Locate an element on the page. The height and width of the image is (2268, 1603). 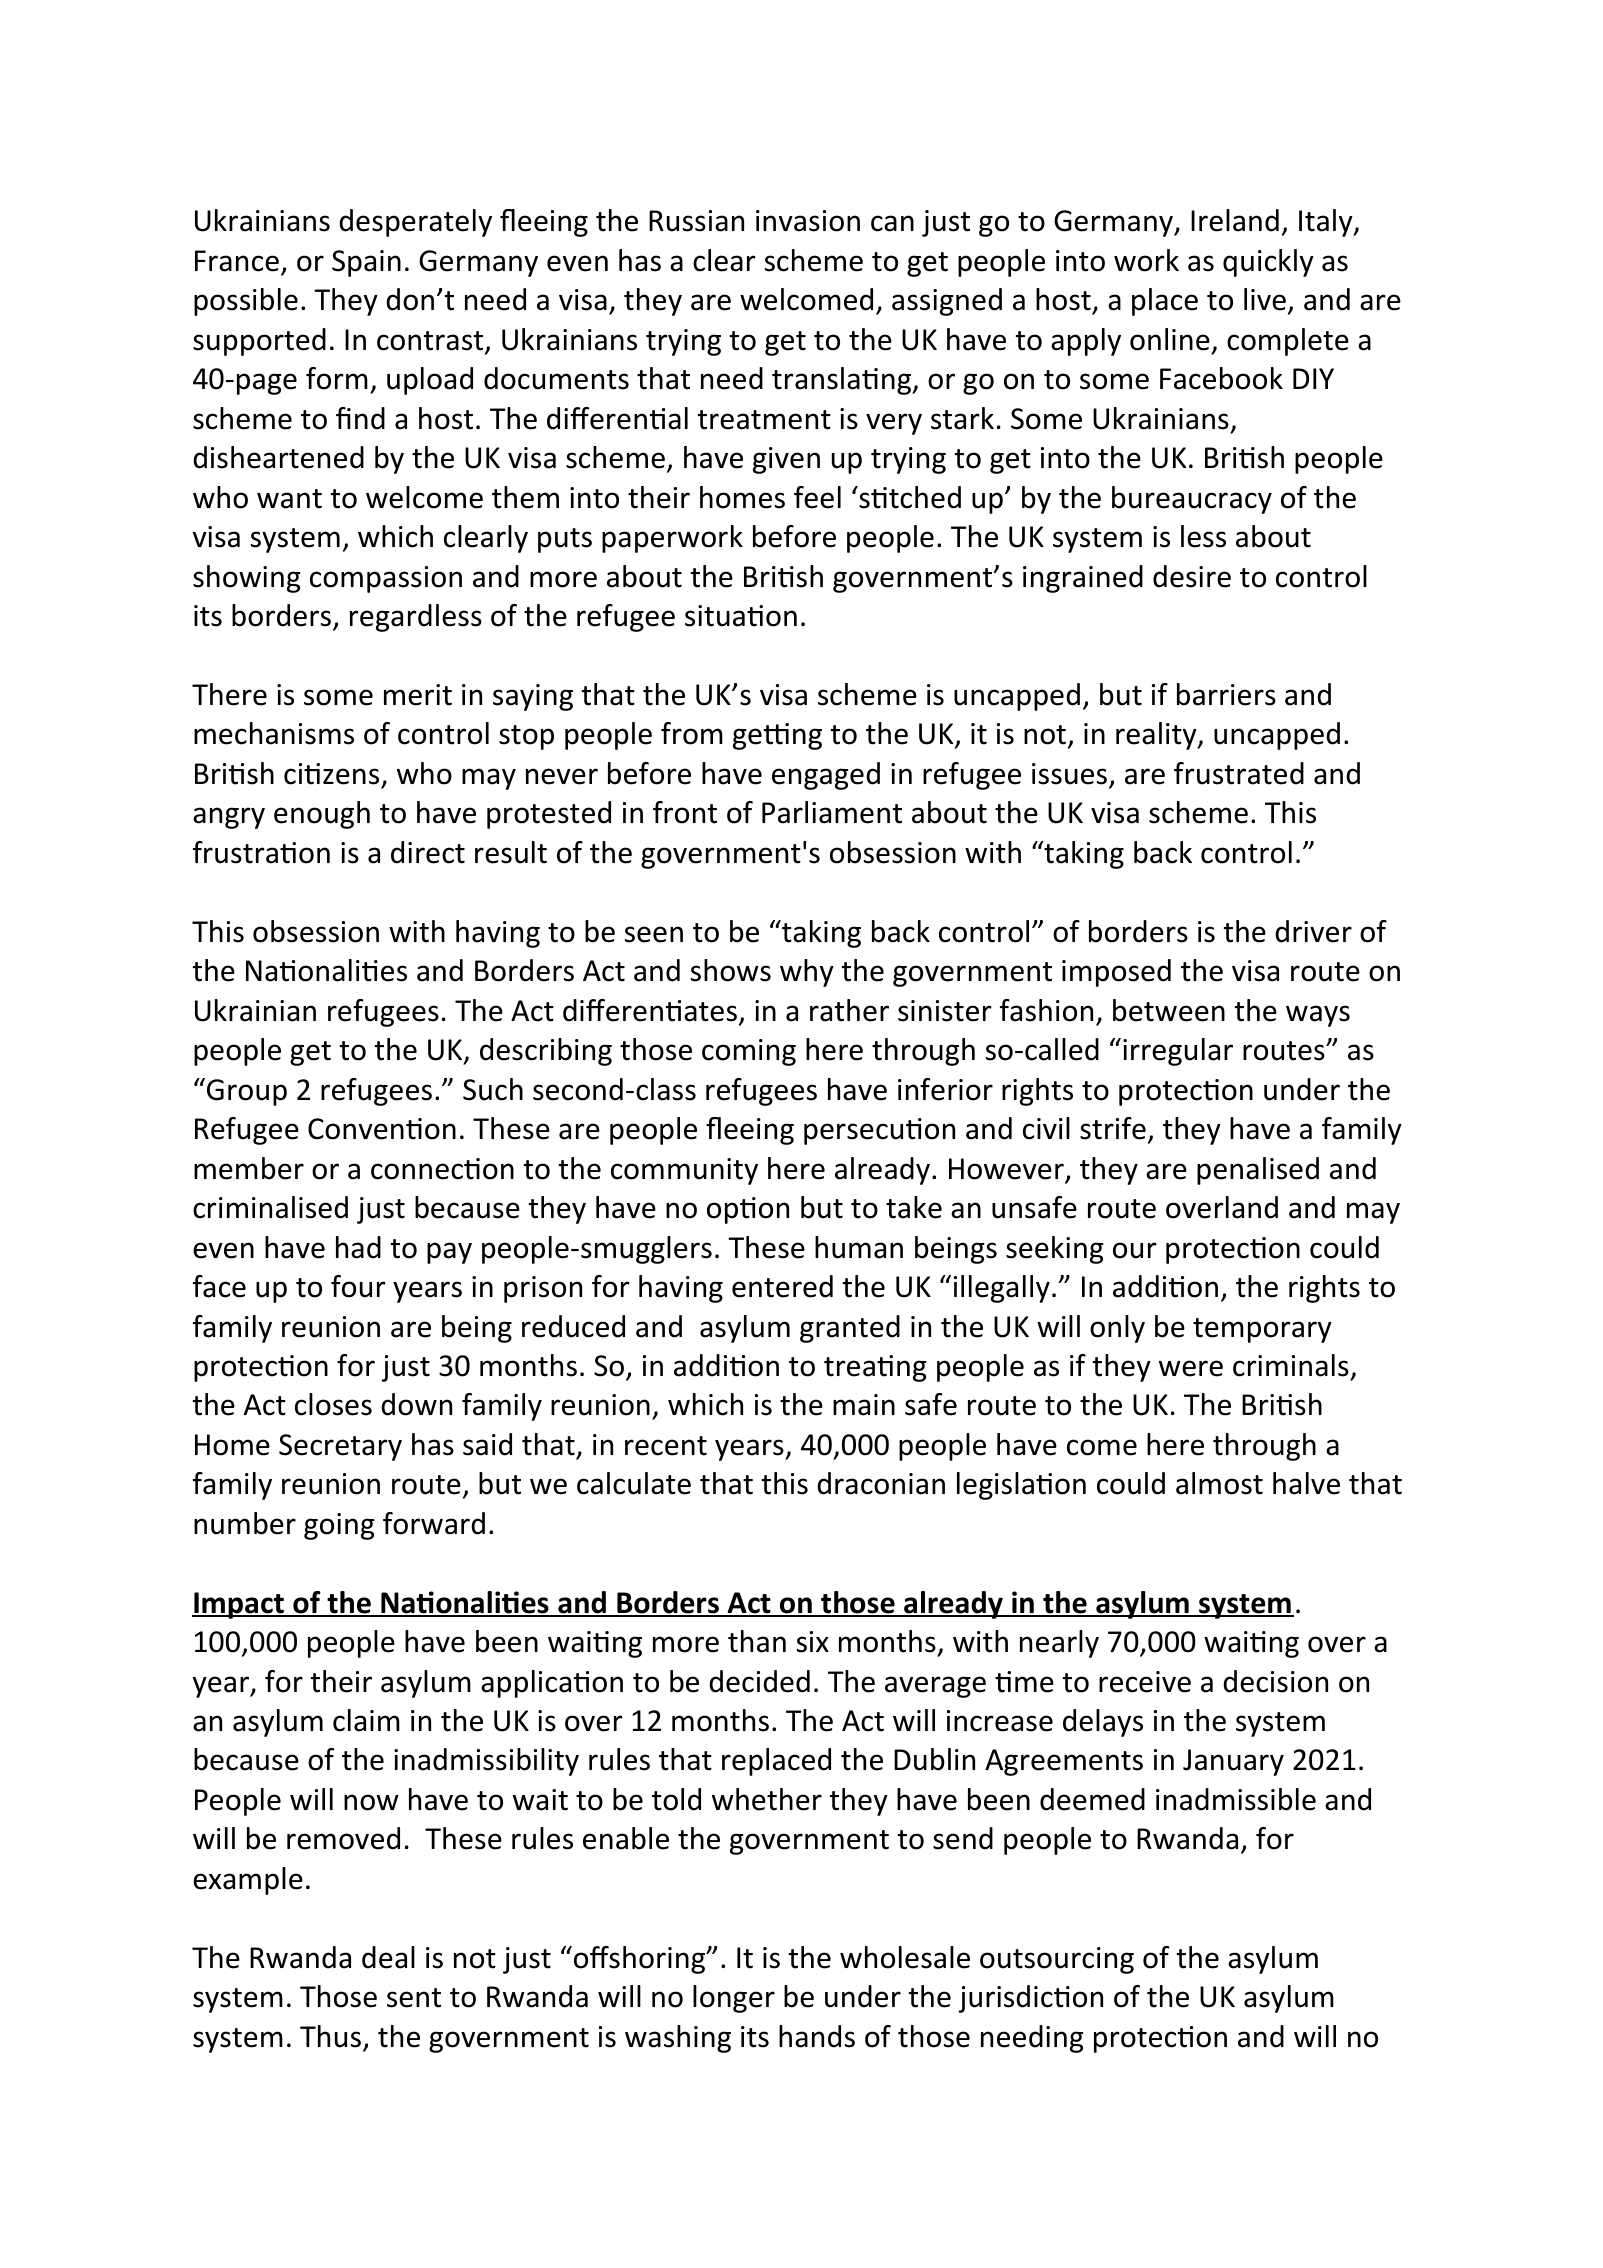
Spain is located at coordinates (366, 263).
